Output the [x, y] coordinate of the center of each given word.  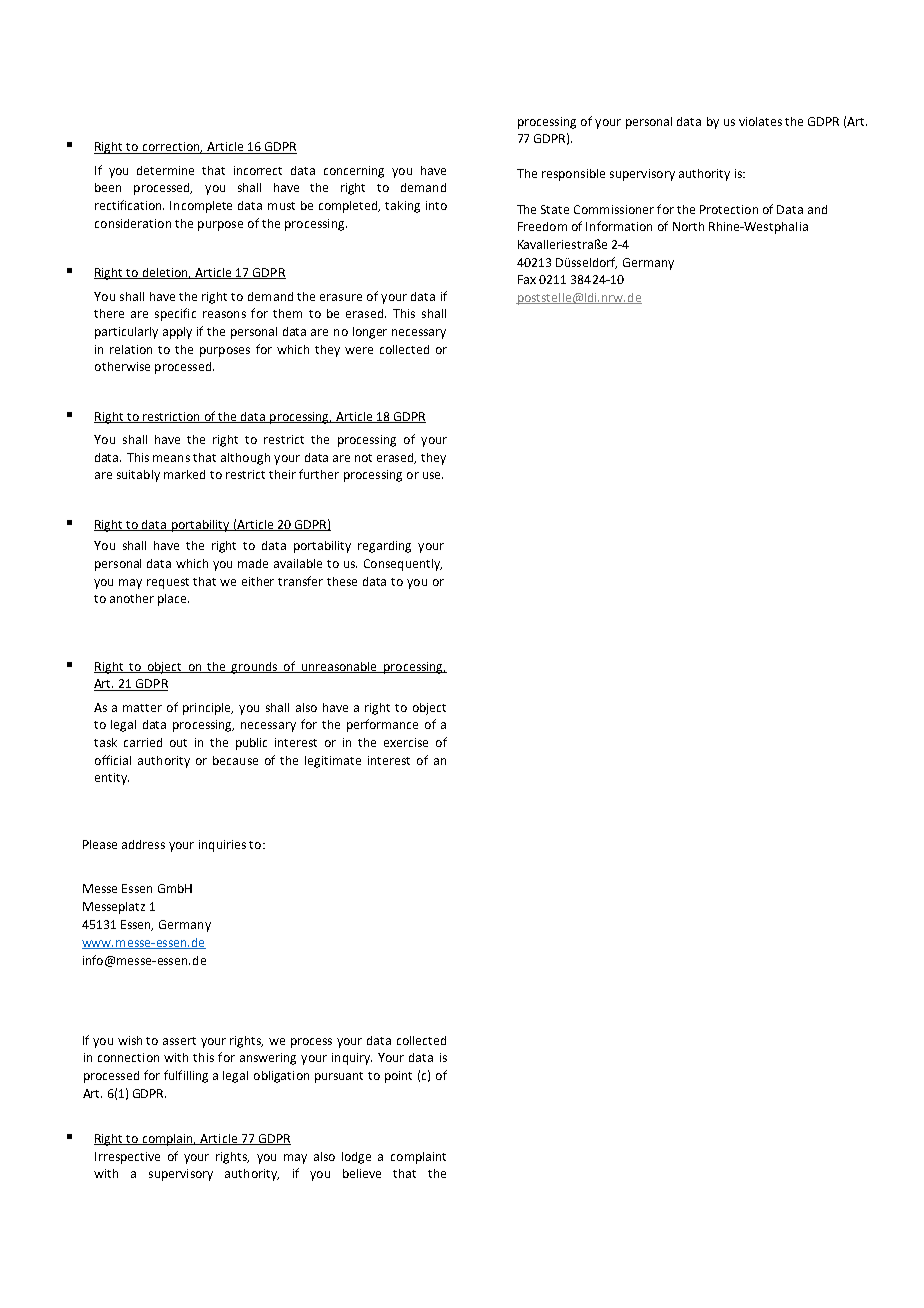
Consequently [403, 565]
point [398, 1077]
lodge [356, 1158]
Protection [729, 209]
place [173, 600]
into [436, 205]
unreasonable [339, 667]
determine [165, 170]
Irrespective [127, 1158]
